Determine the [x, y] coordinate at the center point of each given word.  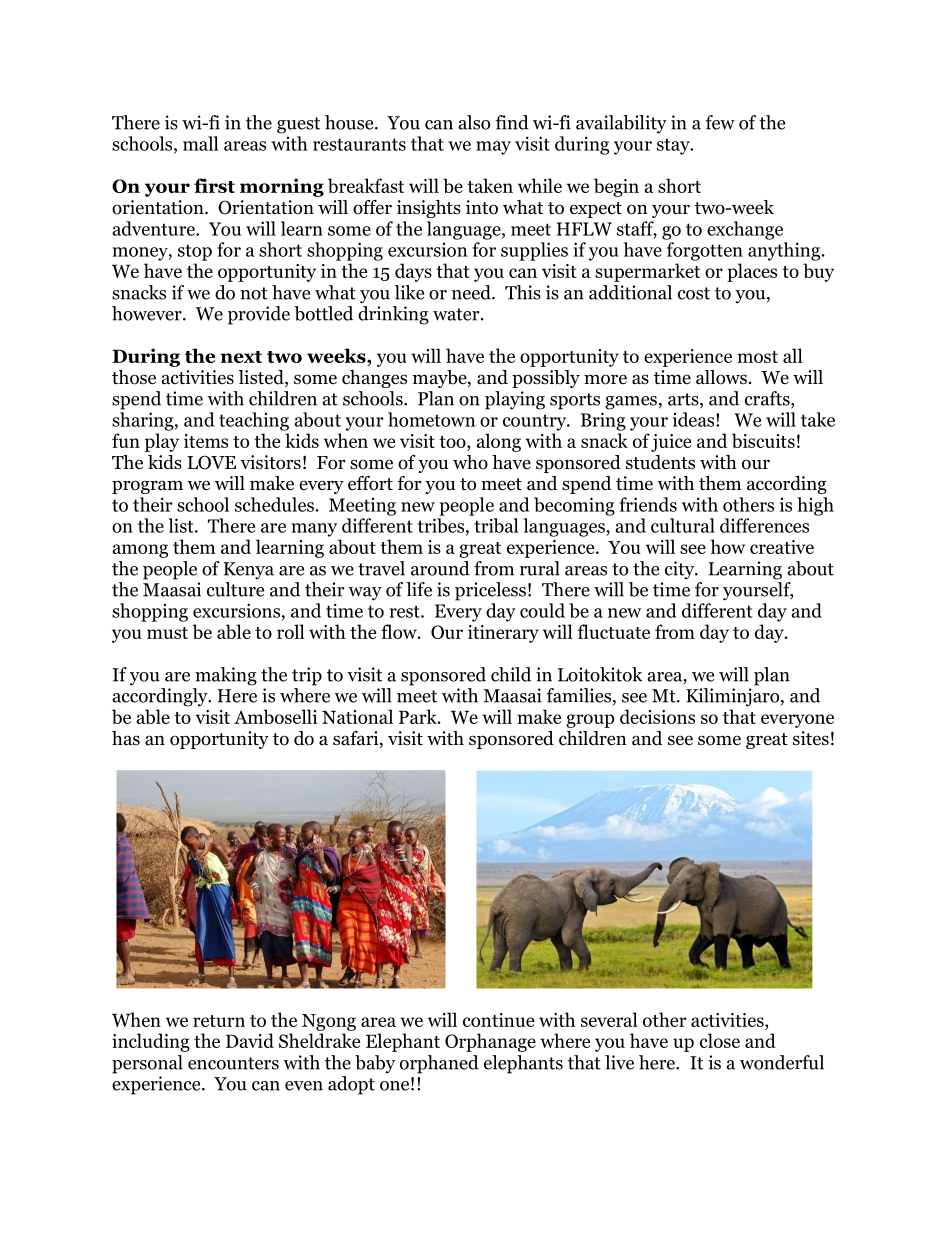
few [720, 122]
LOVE [211, 462]
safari [357, 739]
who [470, 462]
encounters [233, 1063]
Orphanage [490, 1042]
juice [671, 443]
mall [200, 143]
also [474, 122]
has [126, 738]
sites [811, 738]
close [720, 1040]
